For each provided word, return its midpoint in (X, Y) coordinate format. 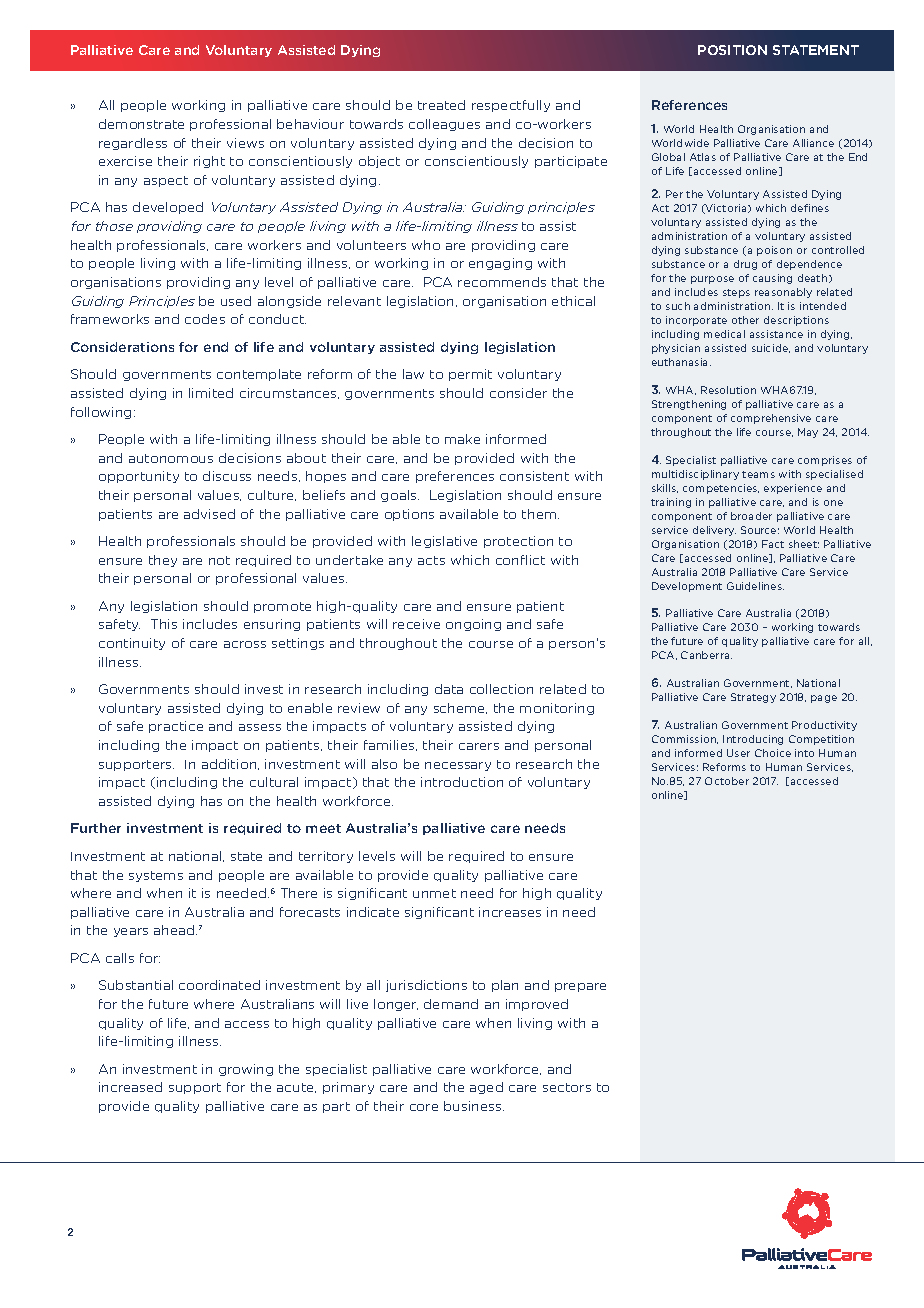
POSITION (732, 50)
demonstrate (141, 124)
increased (130, 1087)
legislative (444, 542)
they (163, 561)
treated (441, 105)
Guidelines (755, 586)
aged (486, 1088)
